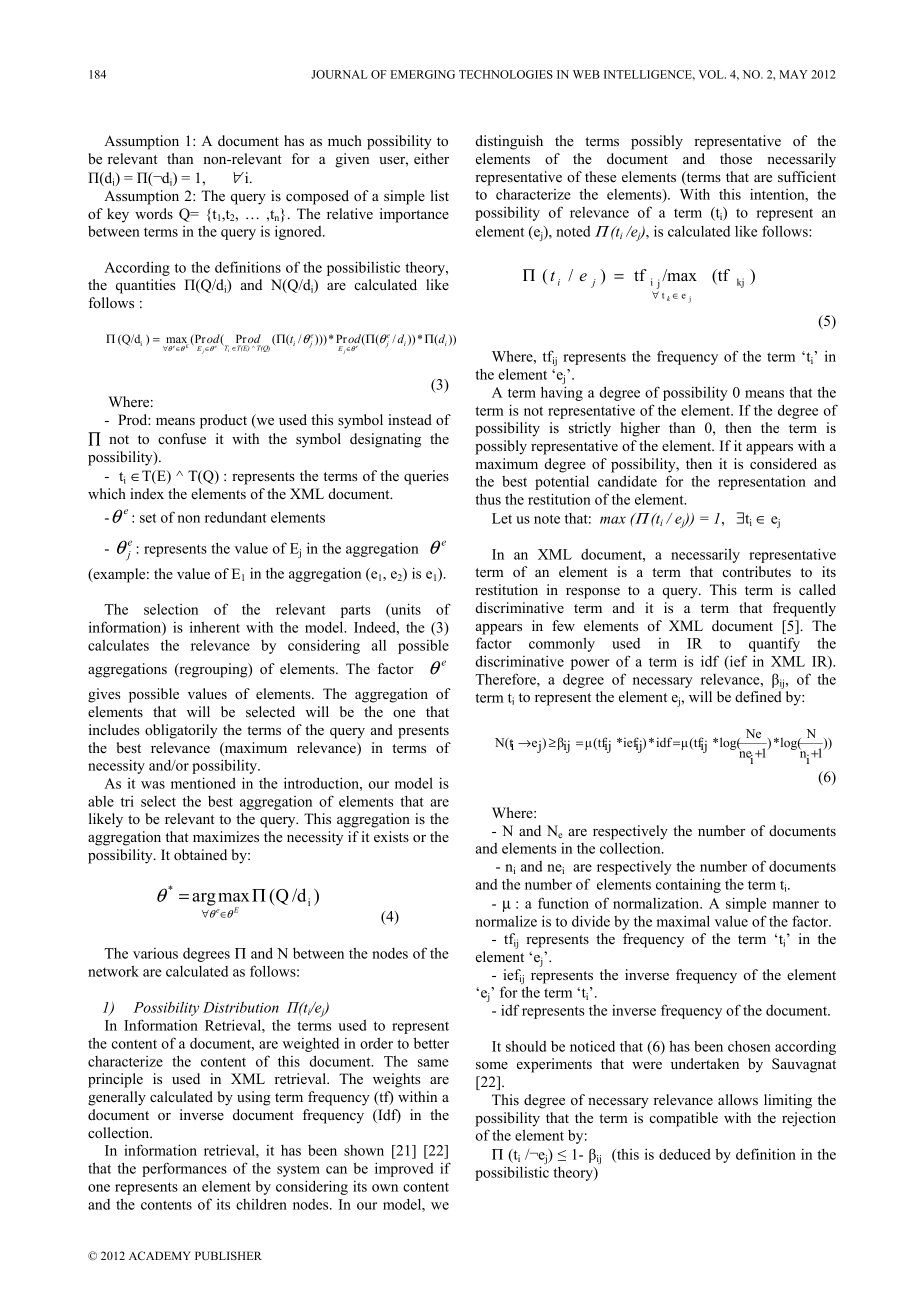  Describe the element at coordinates (160, 1255) in the screenshot. I see `ACADEMY` at that location.
